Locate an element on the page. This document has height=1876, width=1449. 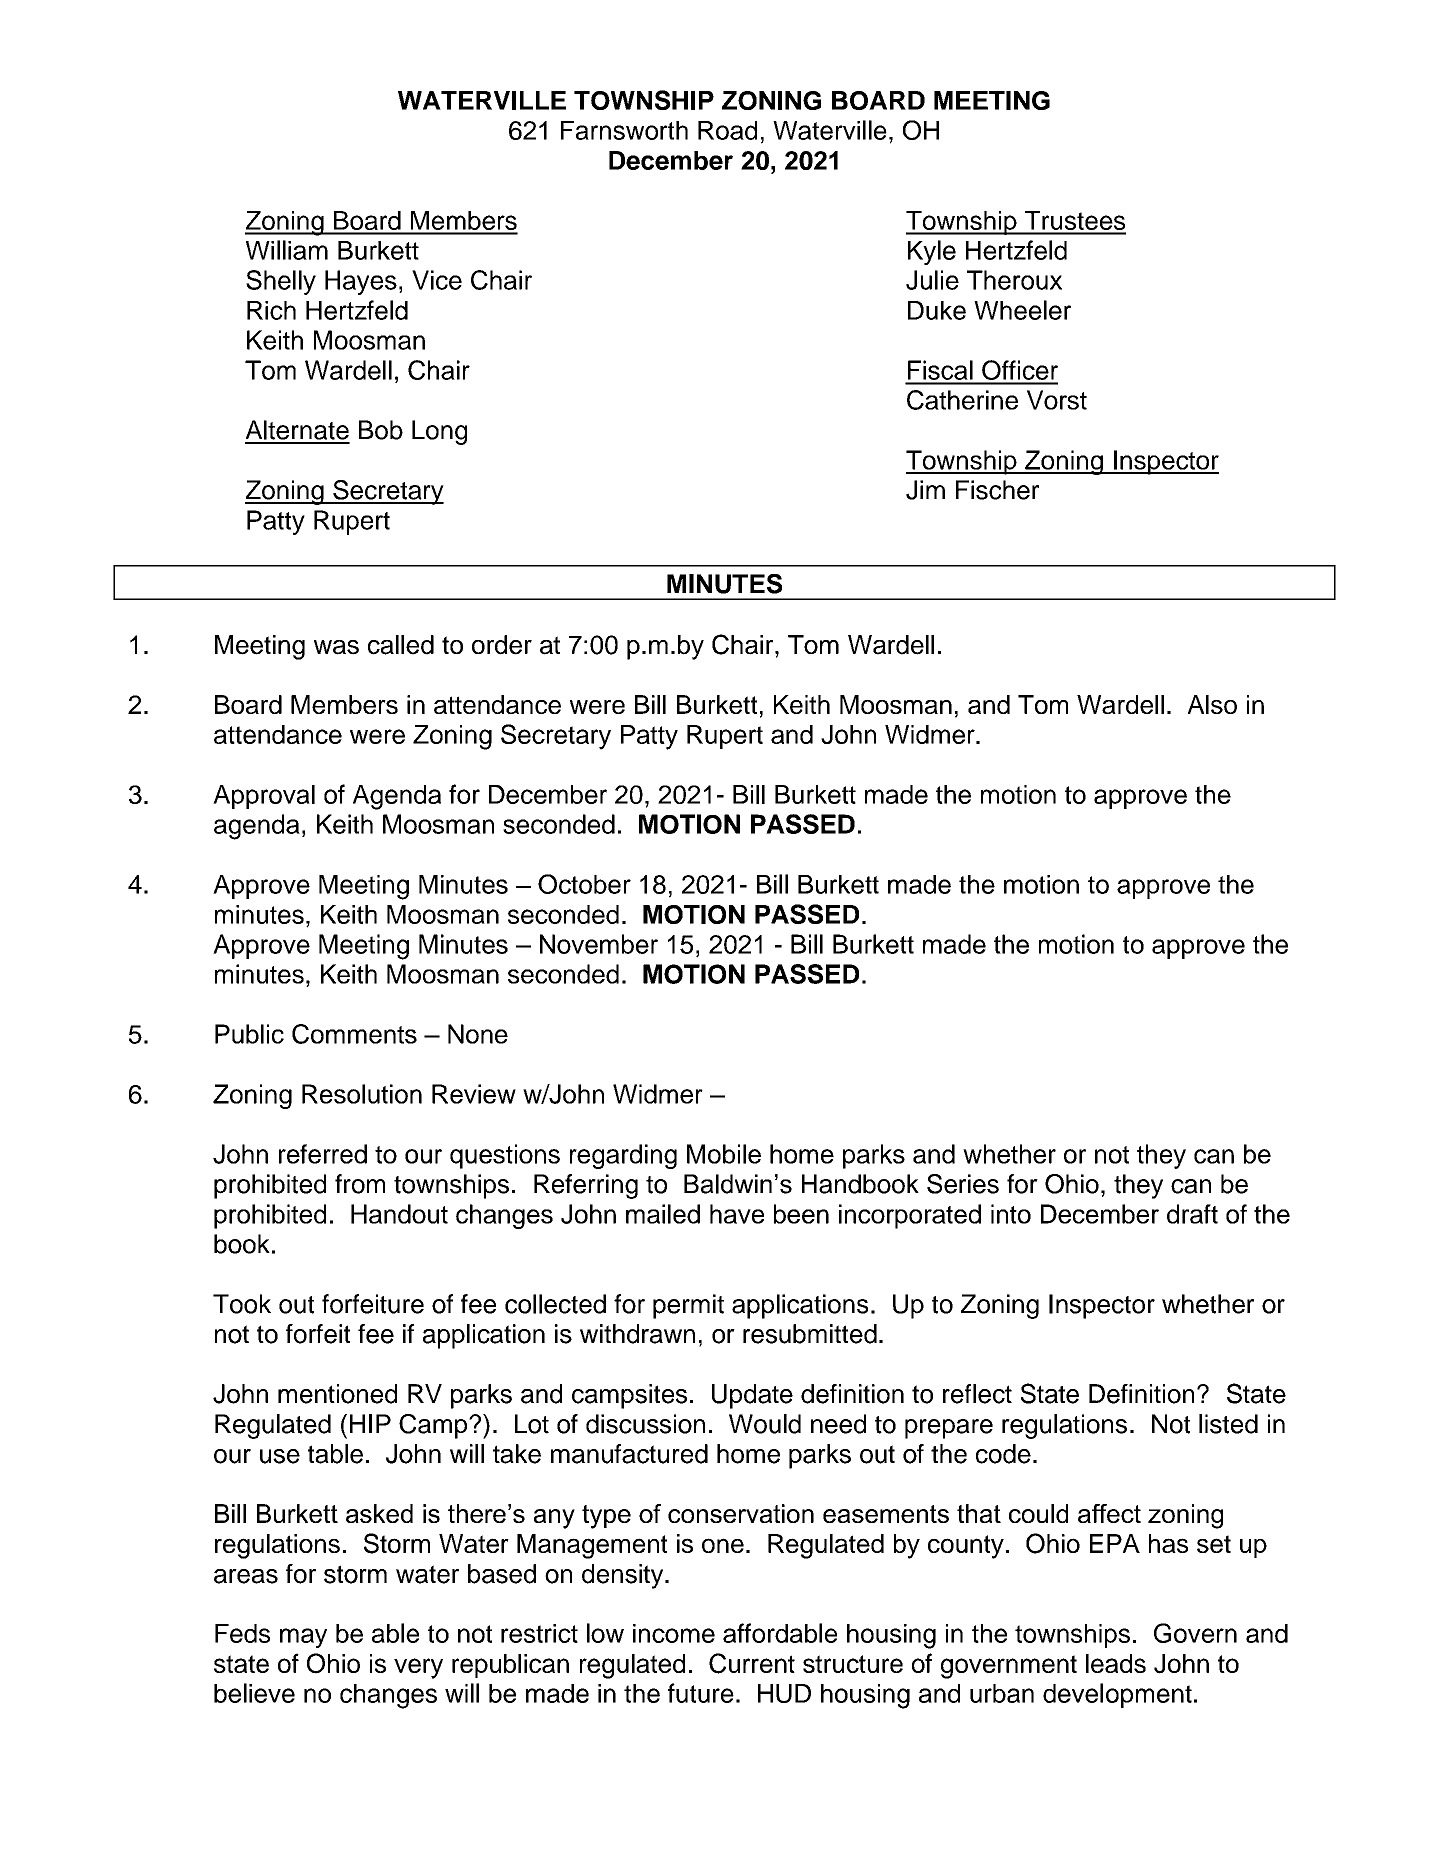
from is located at coordinates (360, 1184).
